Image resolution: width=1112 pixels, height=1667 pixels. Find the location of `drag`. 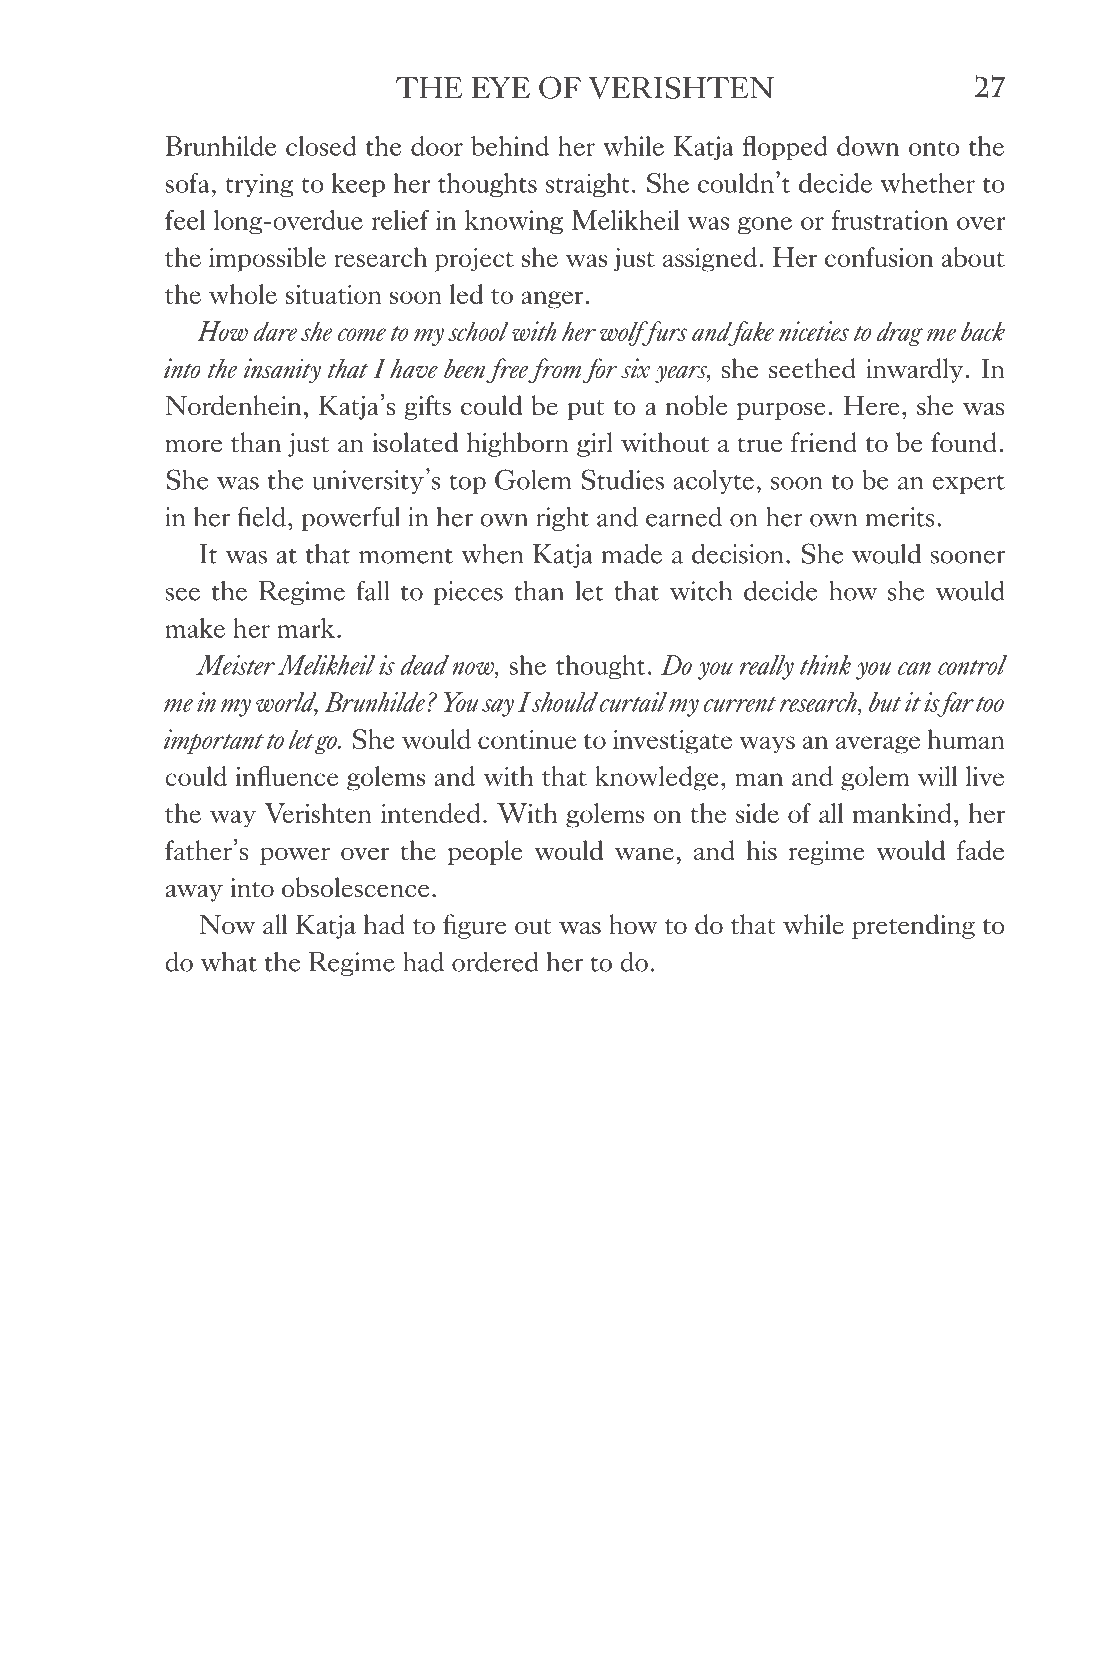

drag is located at coordinates (900, 333).
